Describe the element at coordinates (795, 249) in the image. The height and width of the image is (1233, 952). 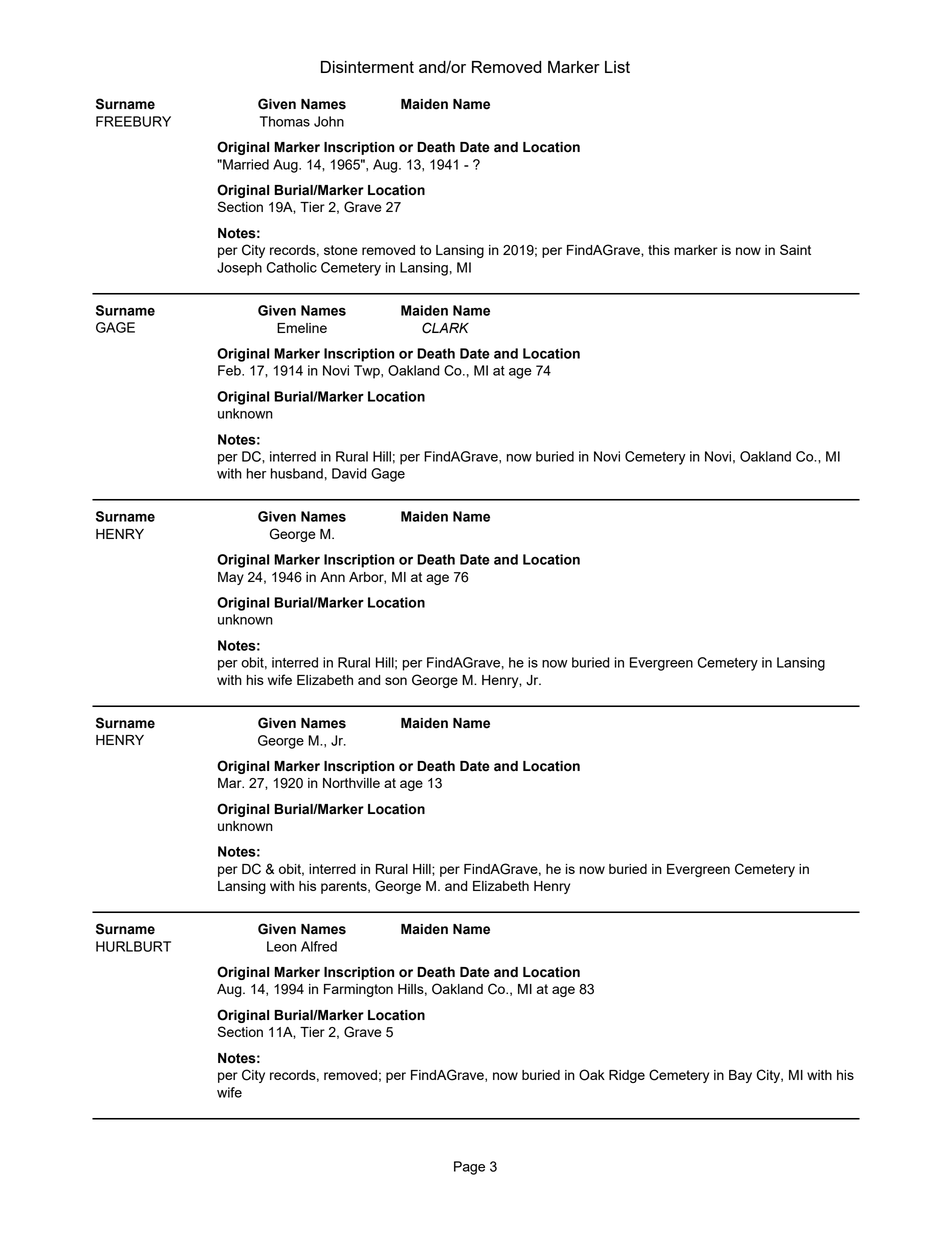
I see `Saint` at that location.
